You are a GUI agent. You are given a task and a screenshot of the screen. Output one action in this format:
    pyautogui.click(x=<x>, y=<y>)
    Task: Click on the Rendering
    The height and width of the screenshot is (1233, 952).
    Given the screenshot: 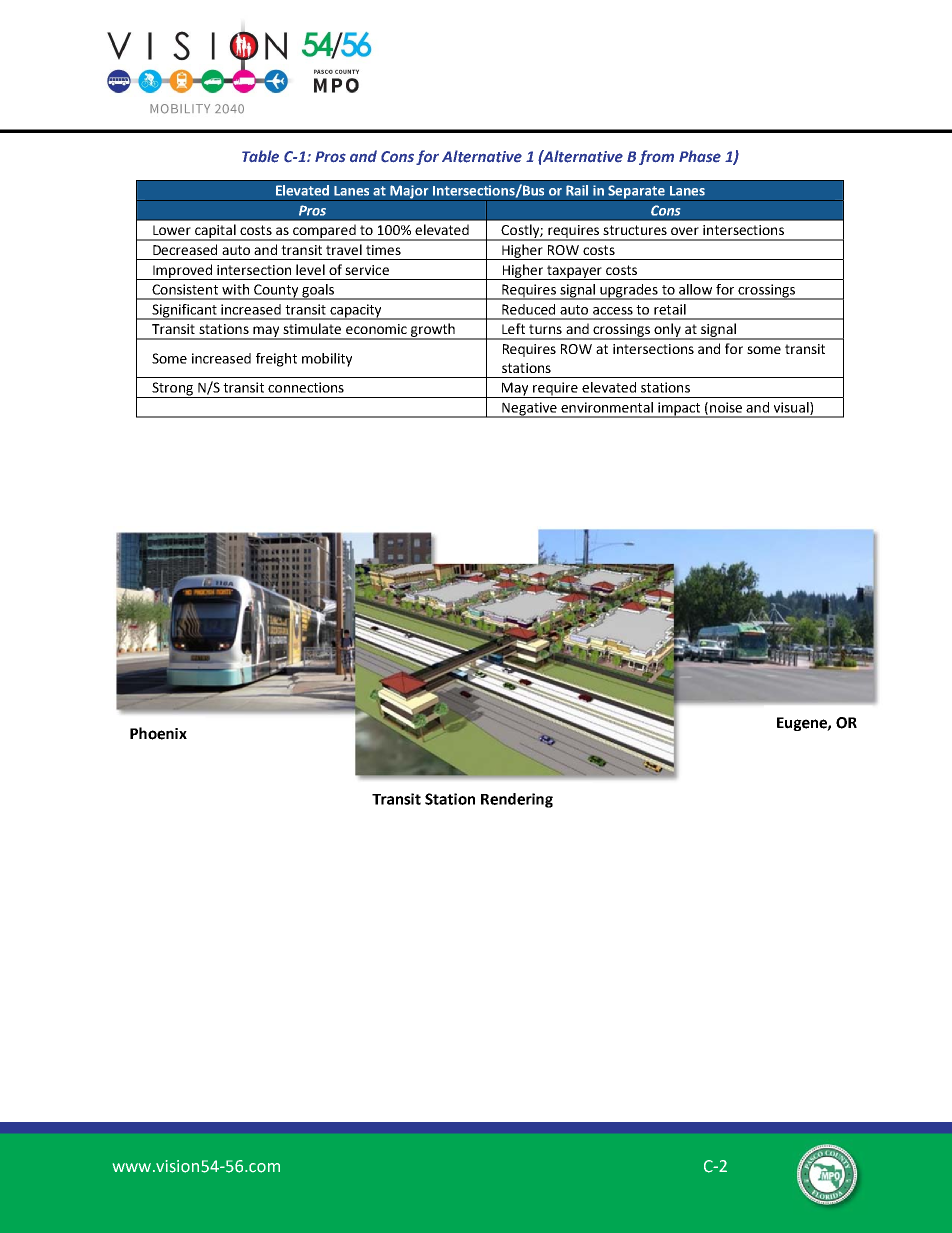 What is the action you would take?
    pyautogui.click(x=517, y=800)
